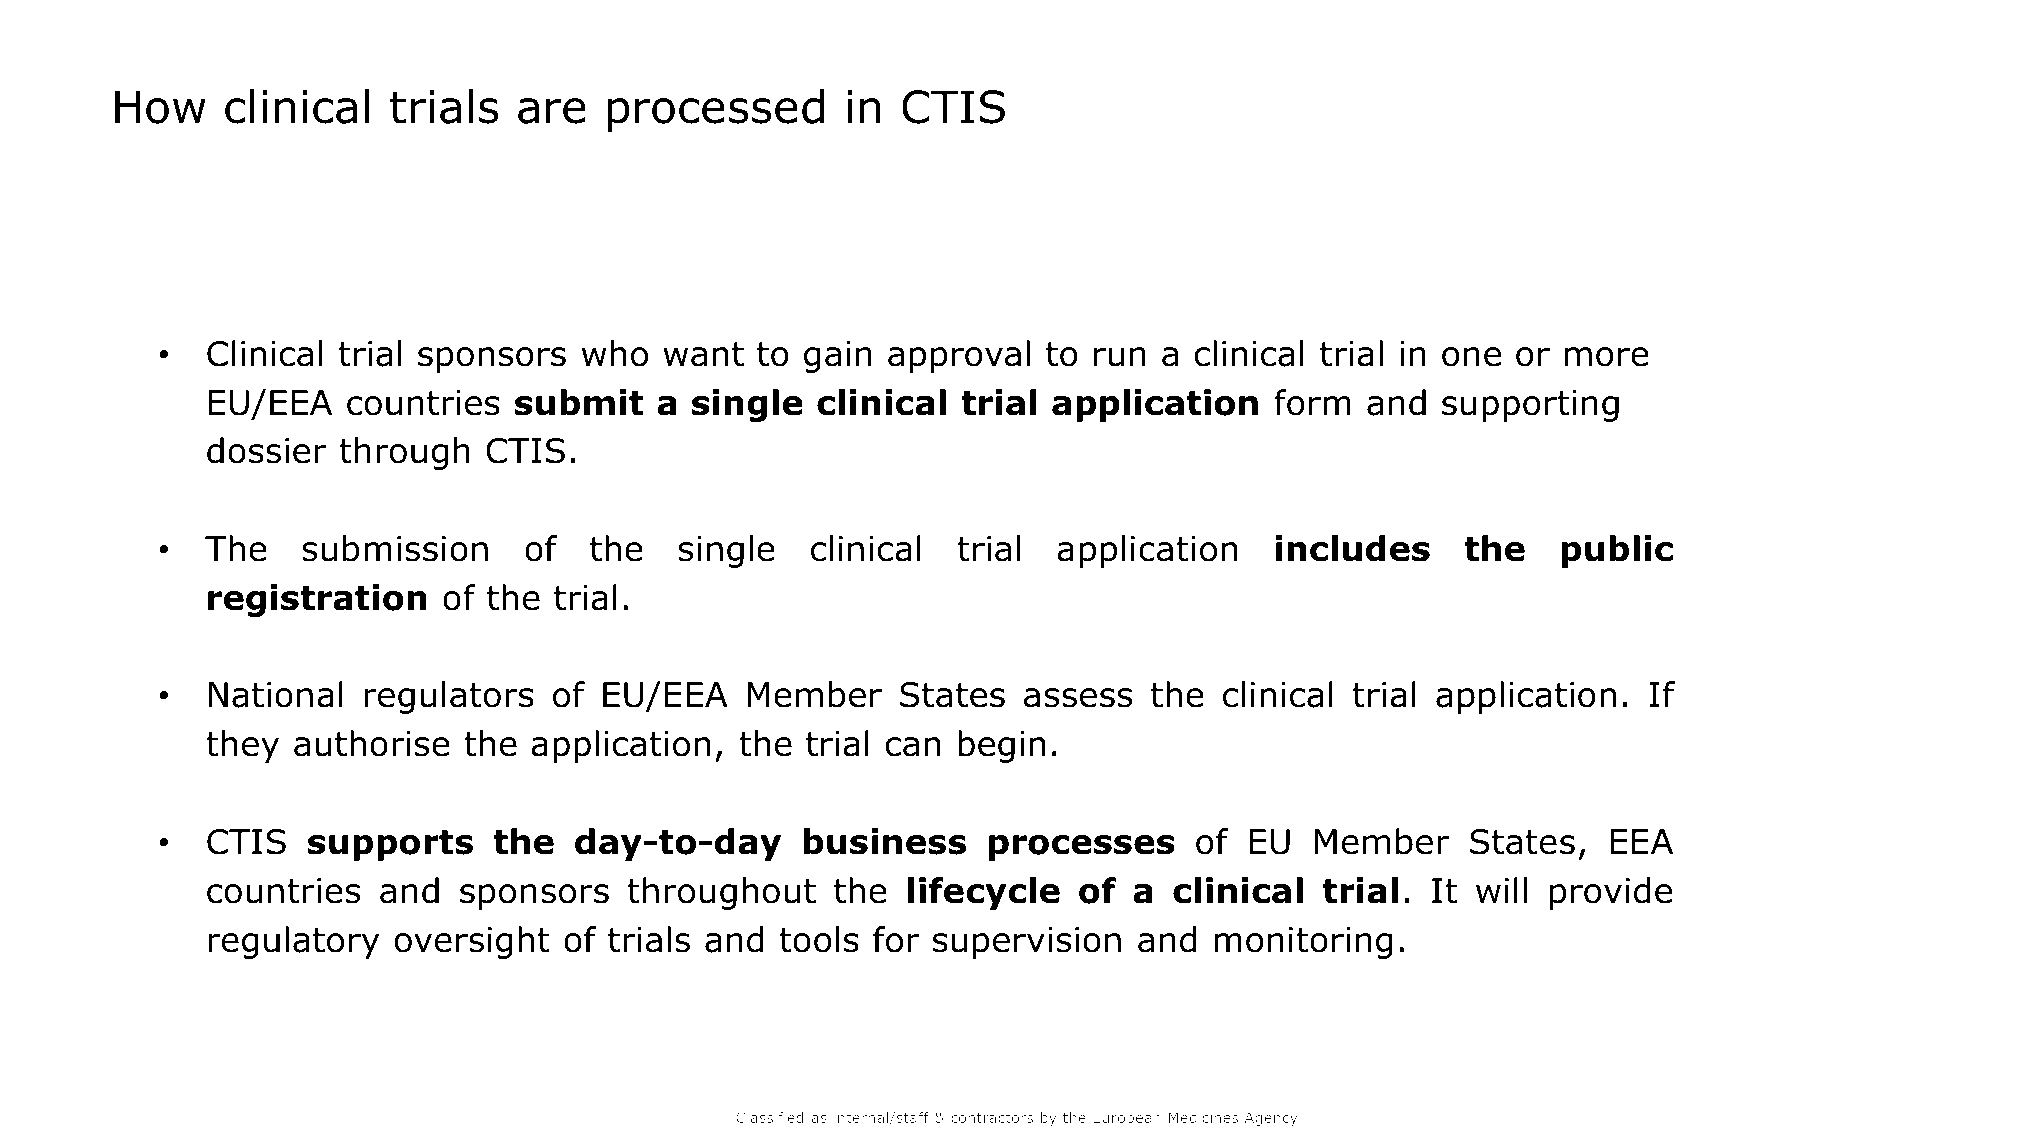 The image size is (2034, 1144). Describe the element at coordinates (1353, 548) in the image. I see `includes` at that location.
